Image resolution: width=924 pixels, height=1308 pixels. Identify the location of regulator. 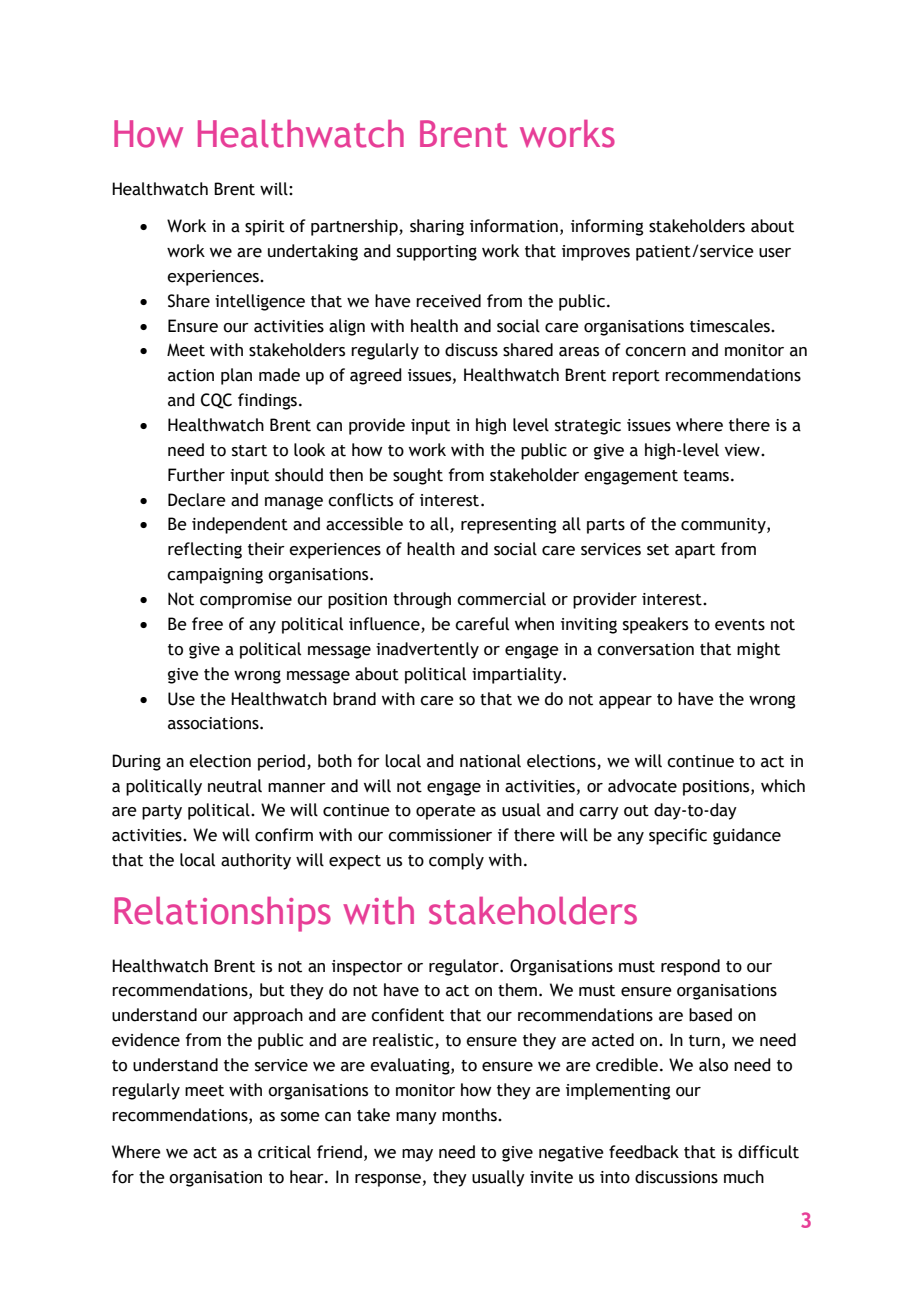
(465, 967).
